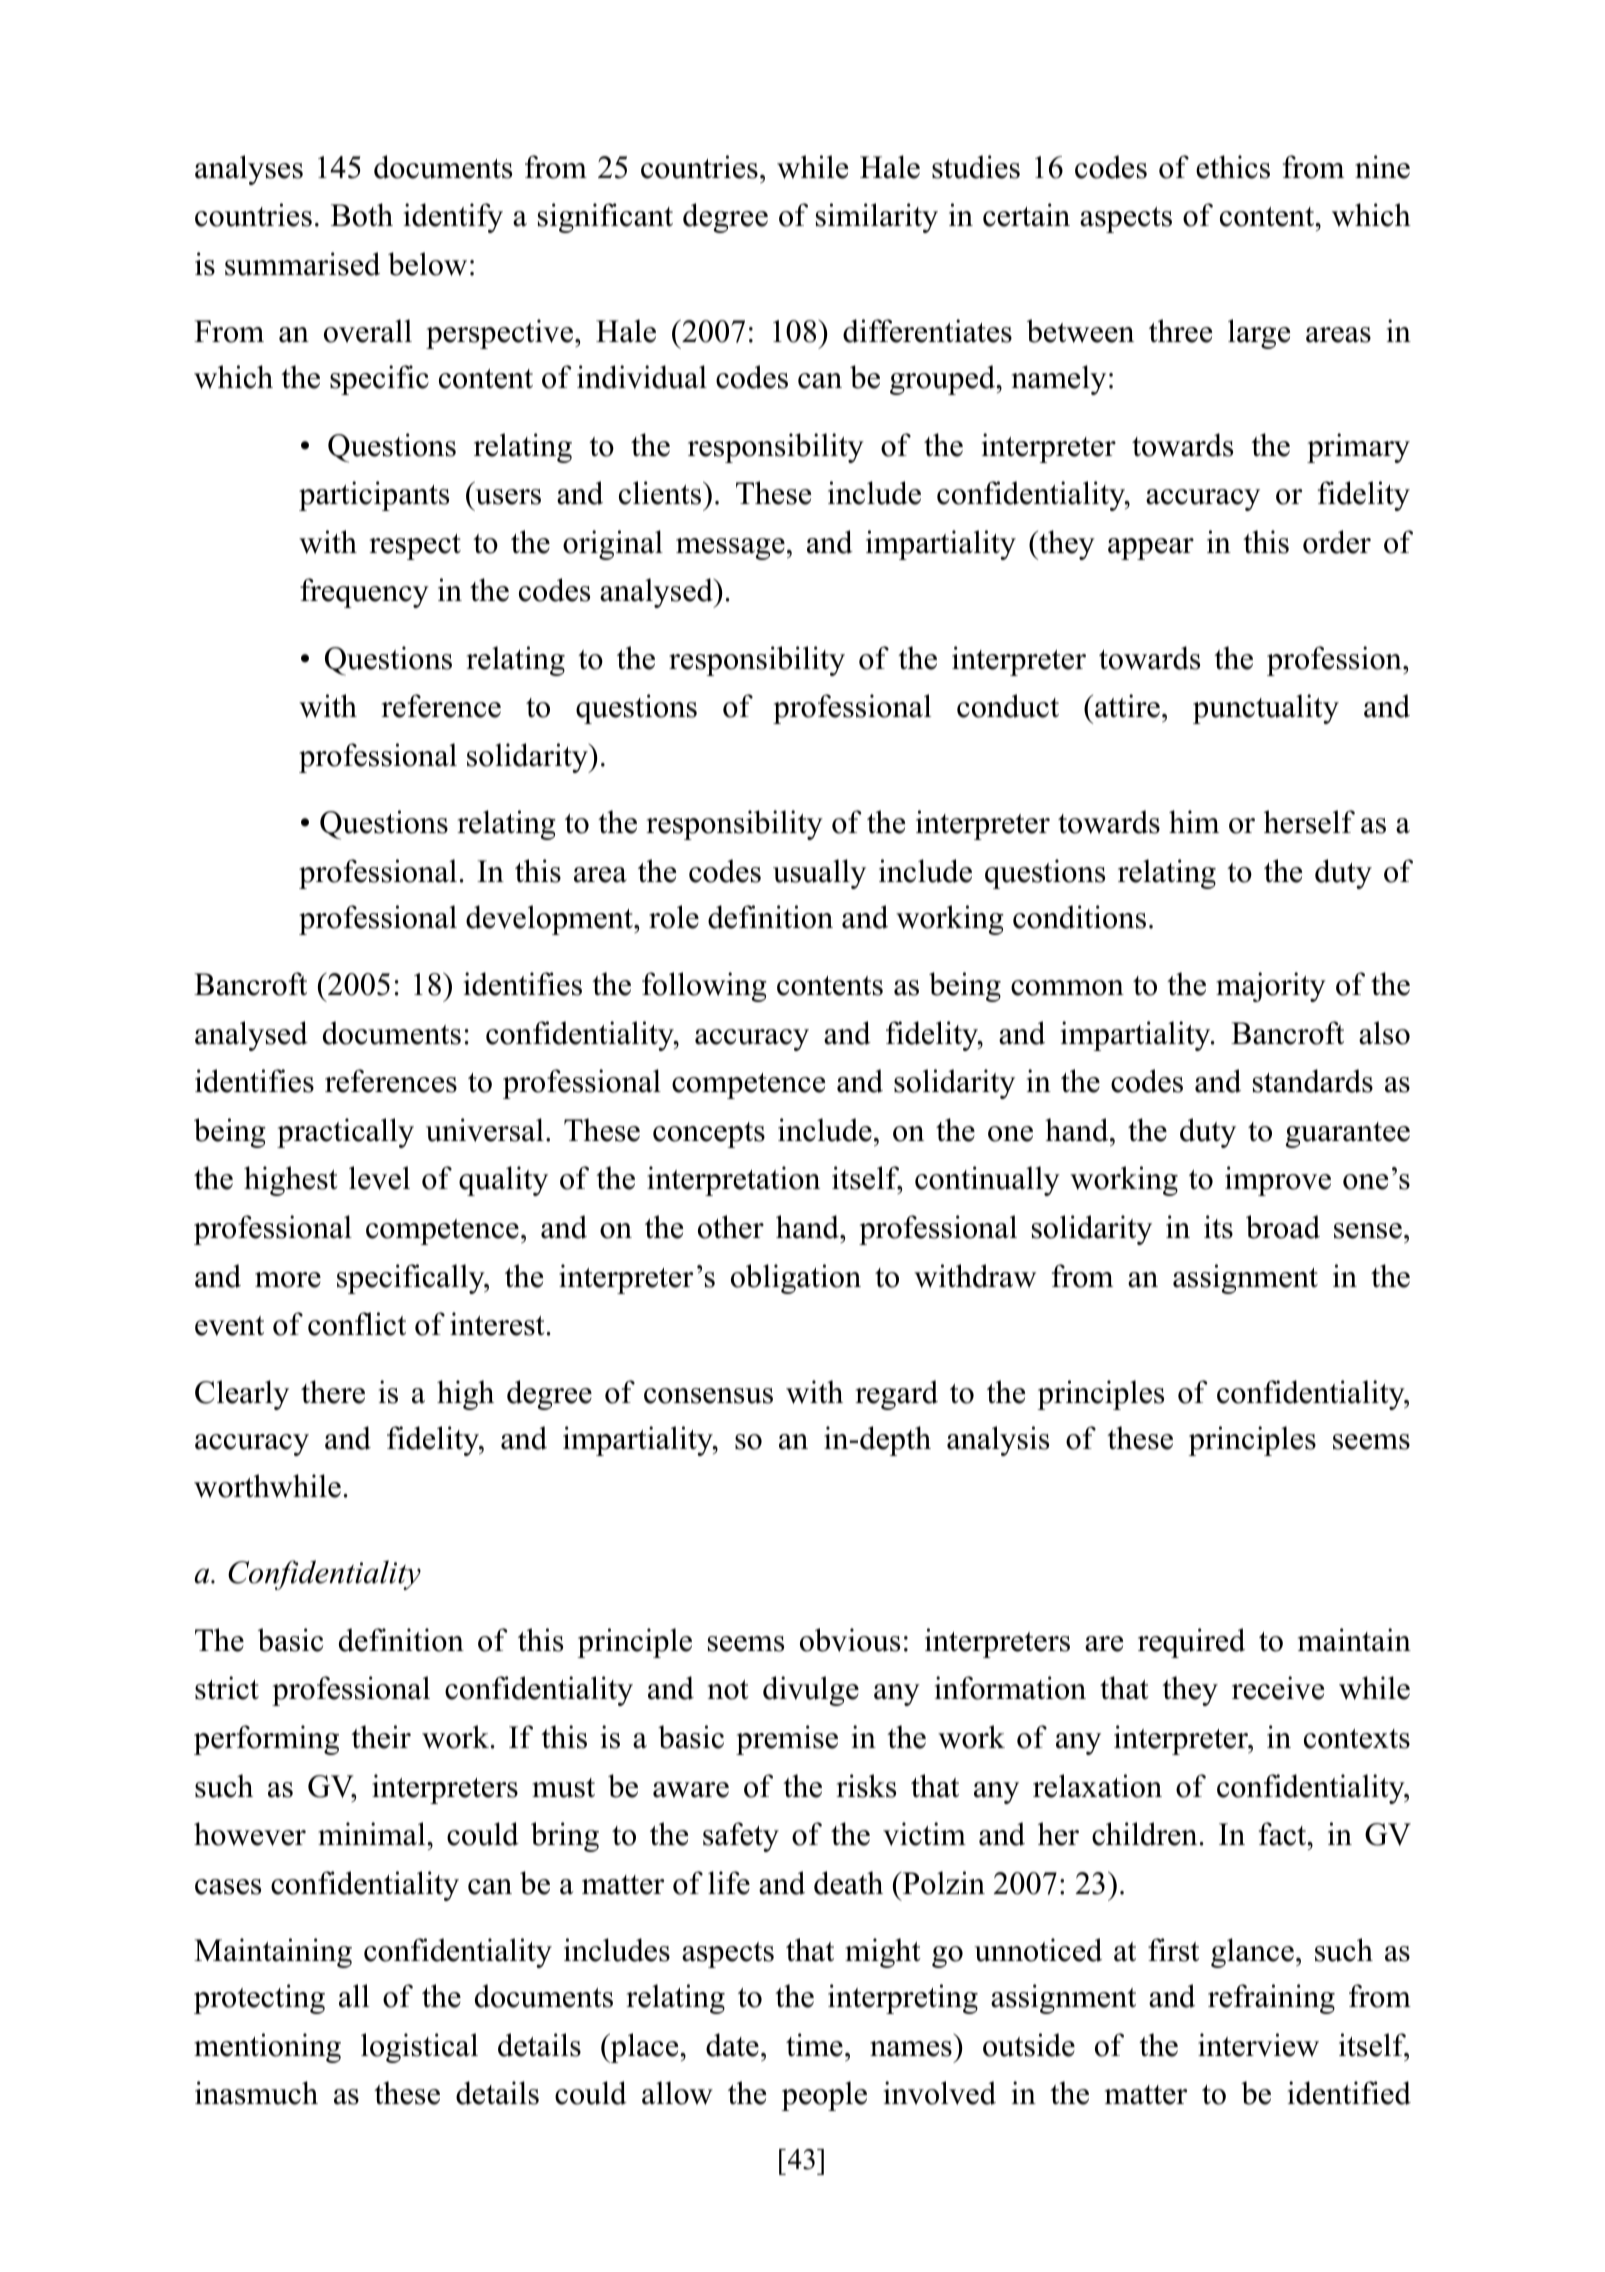 This document has height=2272, width=1605. I want to click on similarity, so click(877, 218).
